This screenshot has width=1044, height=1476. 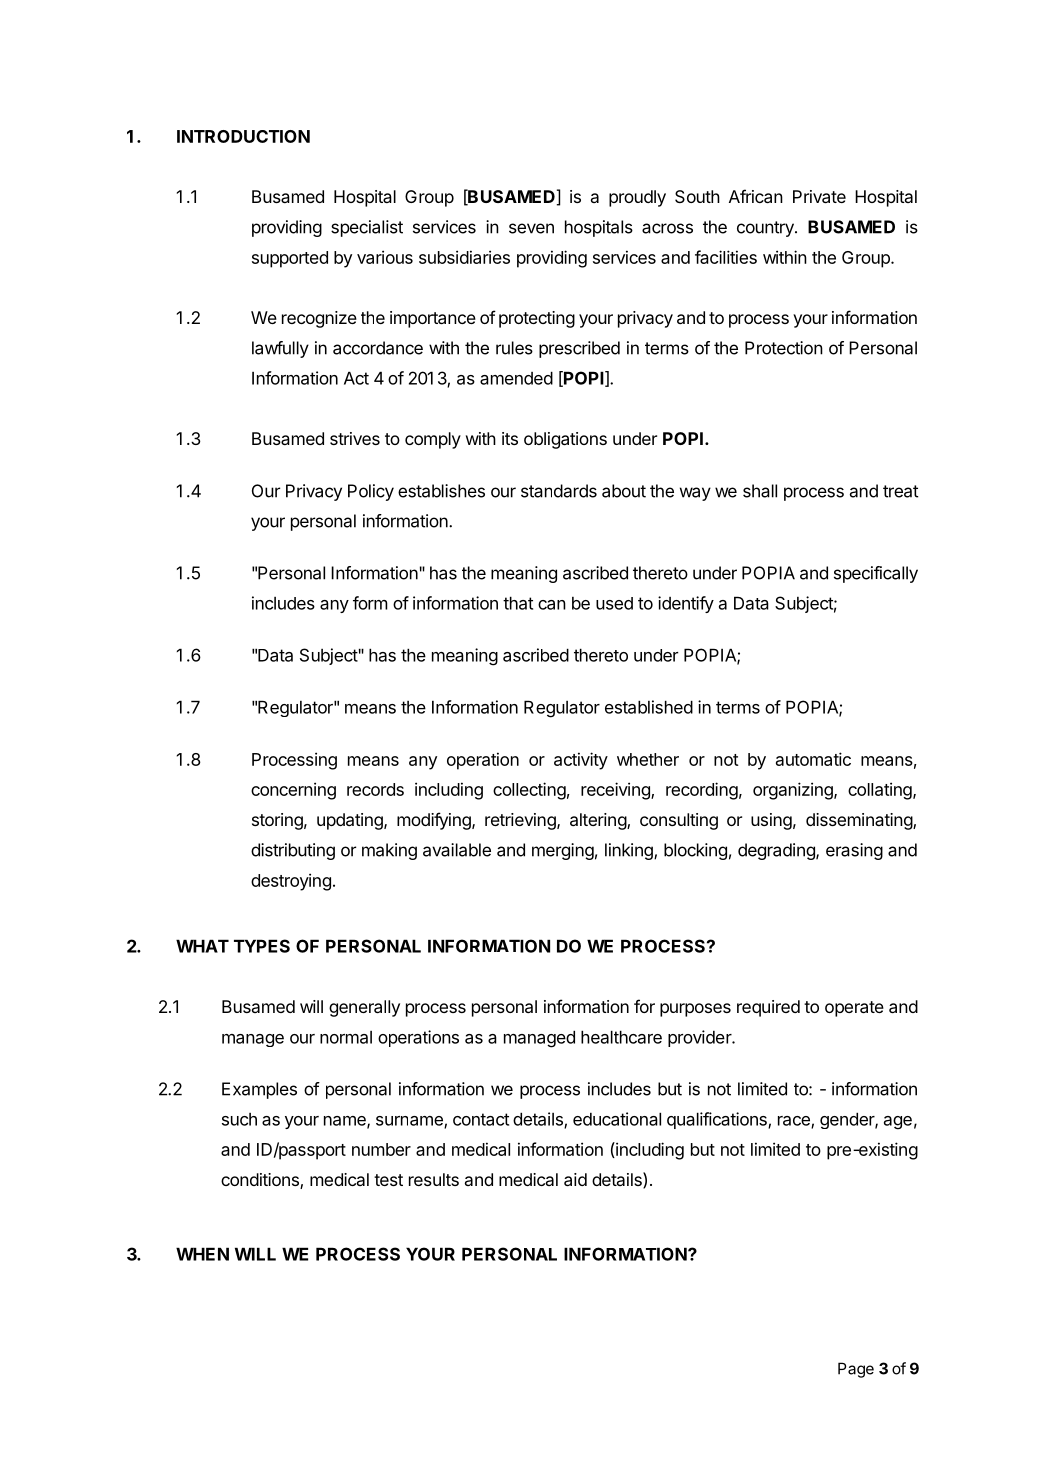 What do you see at coordinates (202, 1254) in the screenshot?
I see `WHEN` at bounding box center [202, 1254].
